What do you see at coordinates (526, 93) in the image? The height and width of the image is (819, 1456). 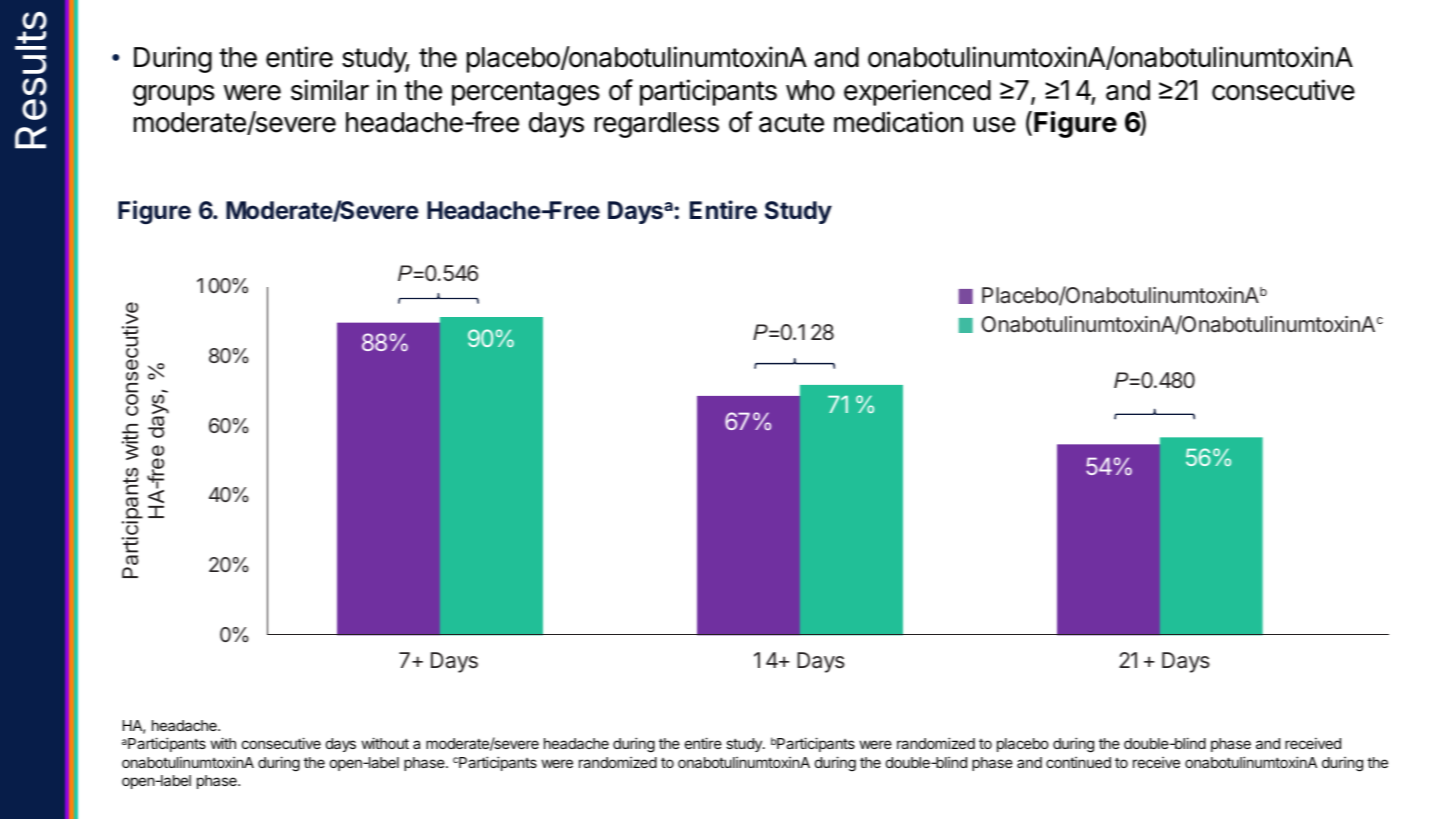 I see `percentages` at bounding box center [526, 93].
